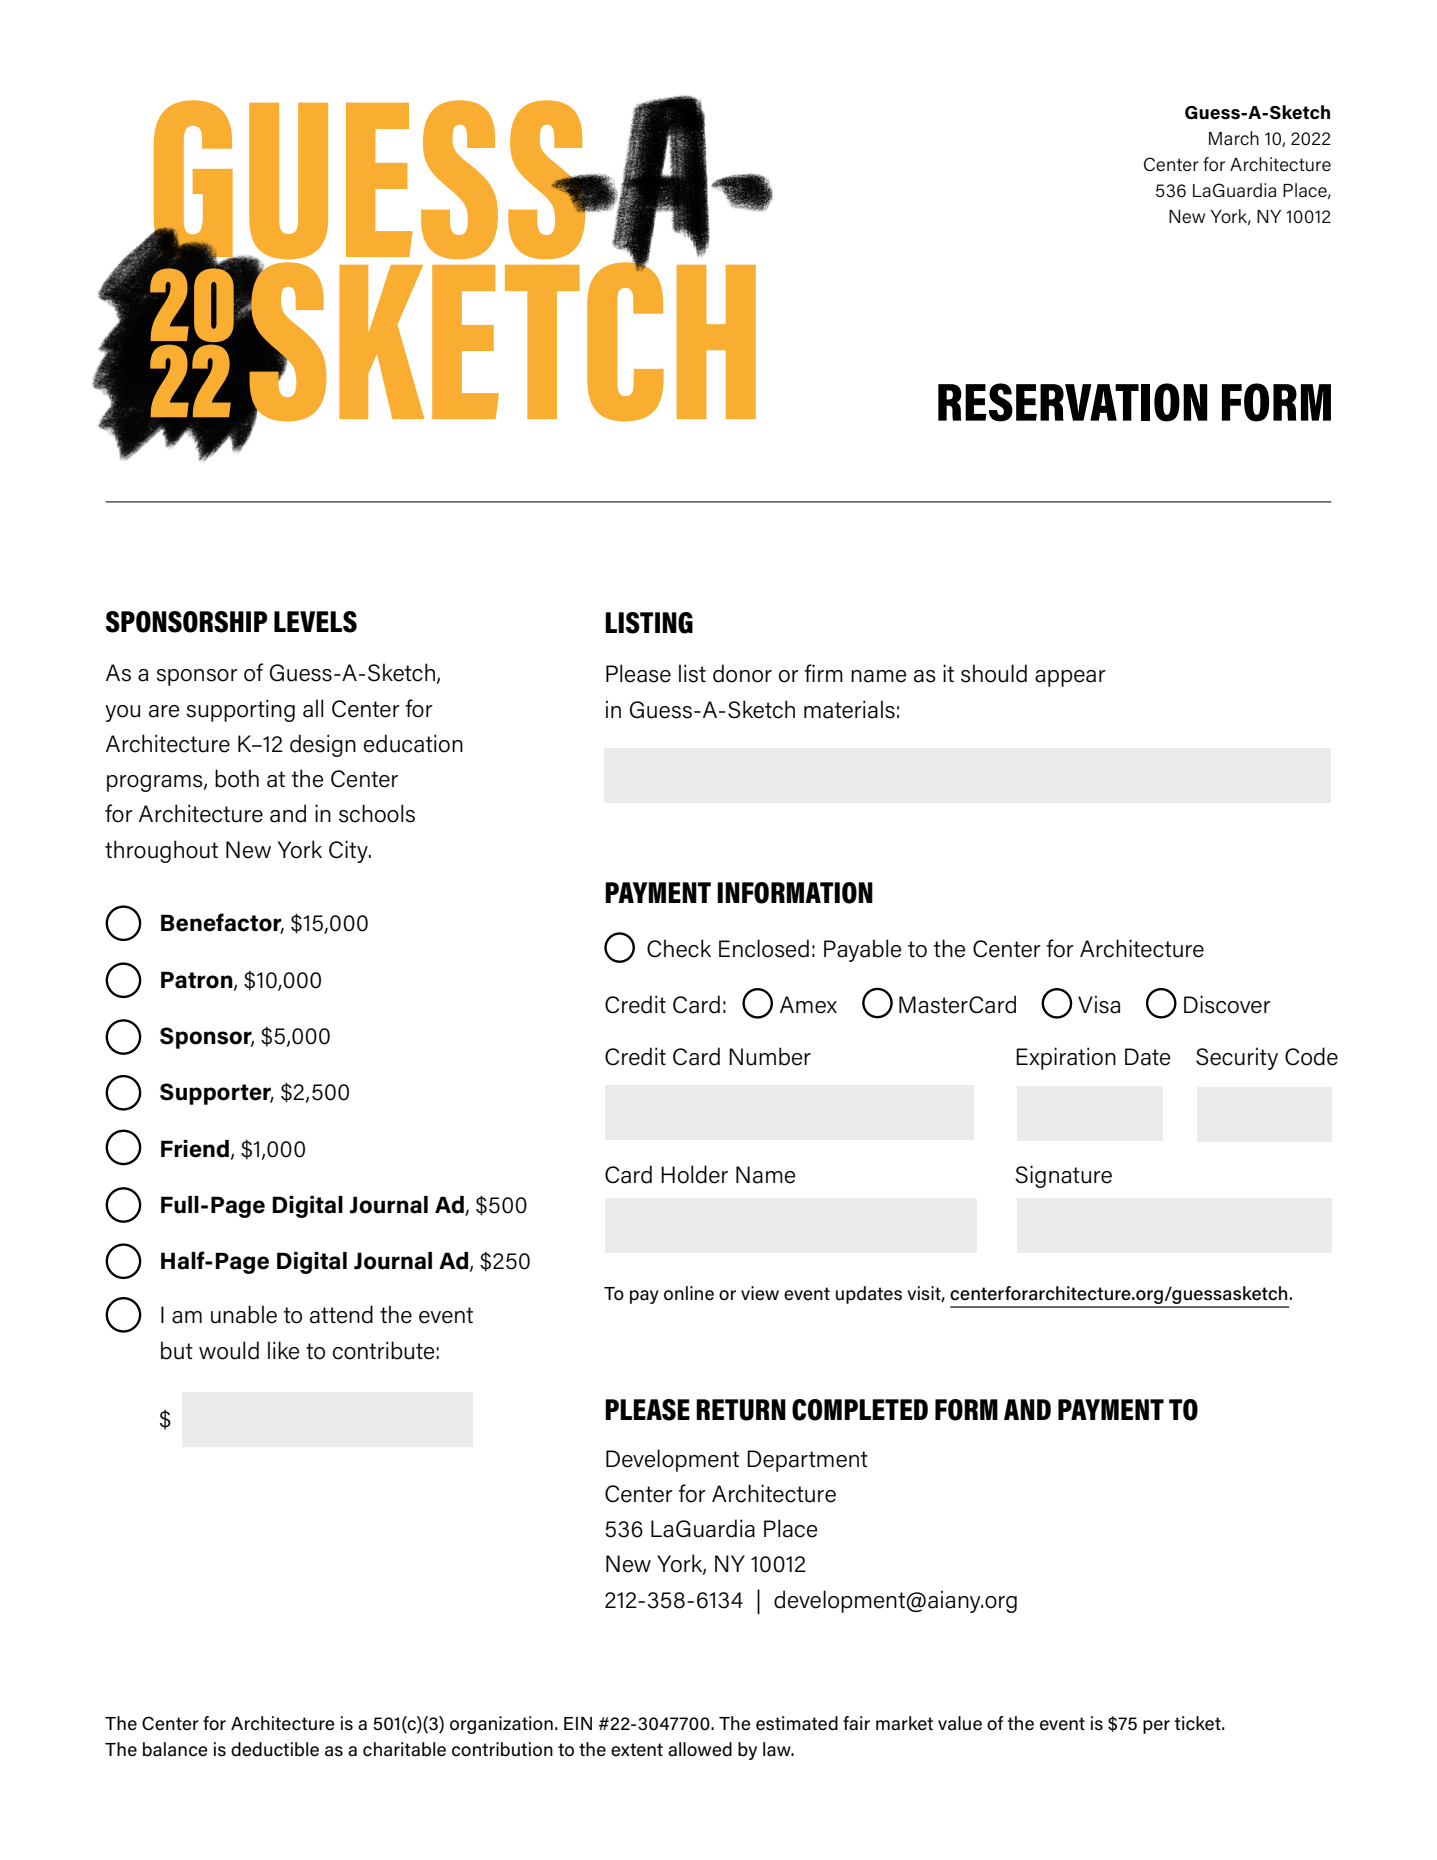 The image size is (1437, 1860). Describe the element at coordinates (700, 1749) in the screenshot. I see `allowed` at that location.
